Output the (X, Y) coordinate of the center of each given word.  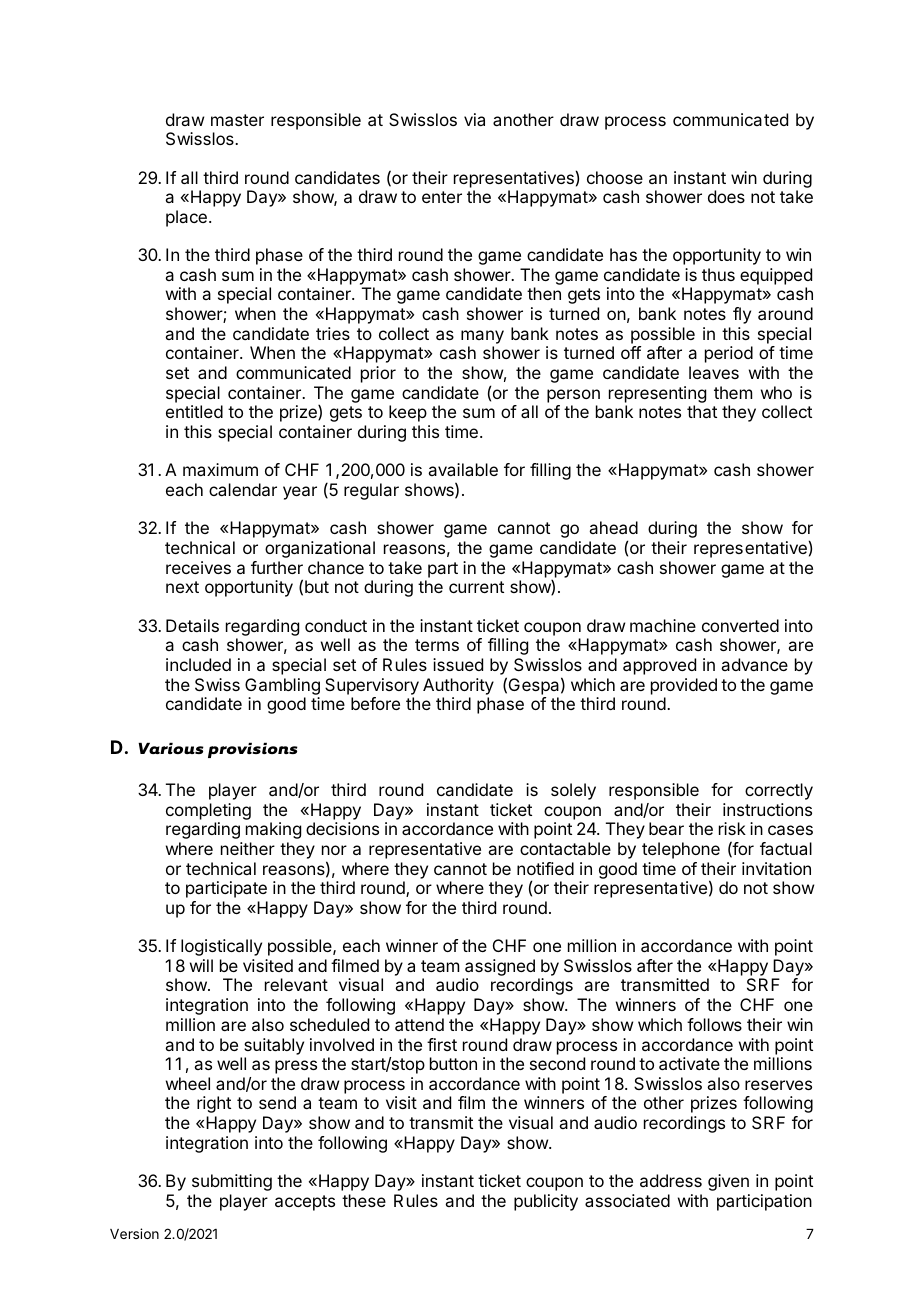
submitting (232, 1182)
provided (684, 686)
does (726, 196)
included (198, 664)
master (237, 120)
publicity (546, 1202)
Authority (458, 686)
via (474, 119)
